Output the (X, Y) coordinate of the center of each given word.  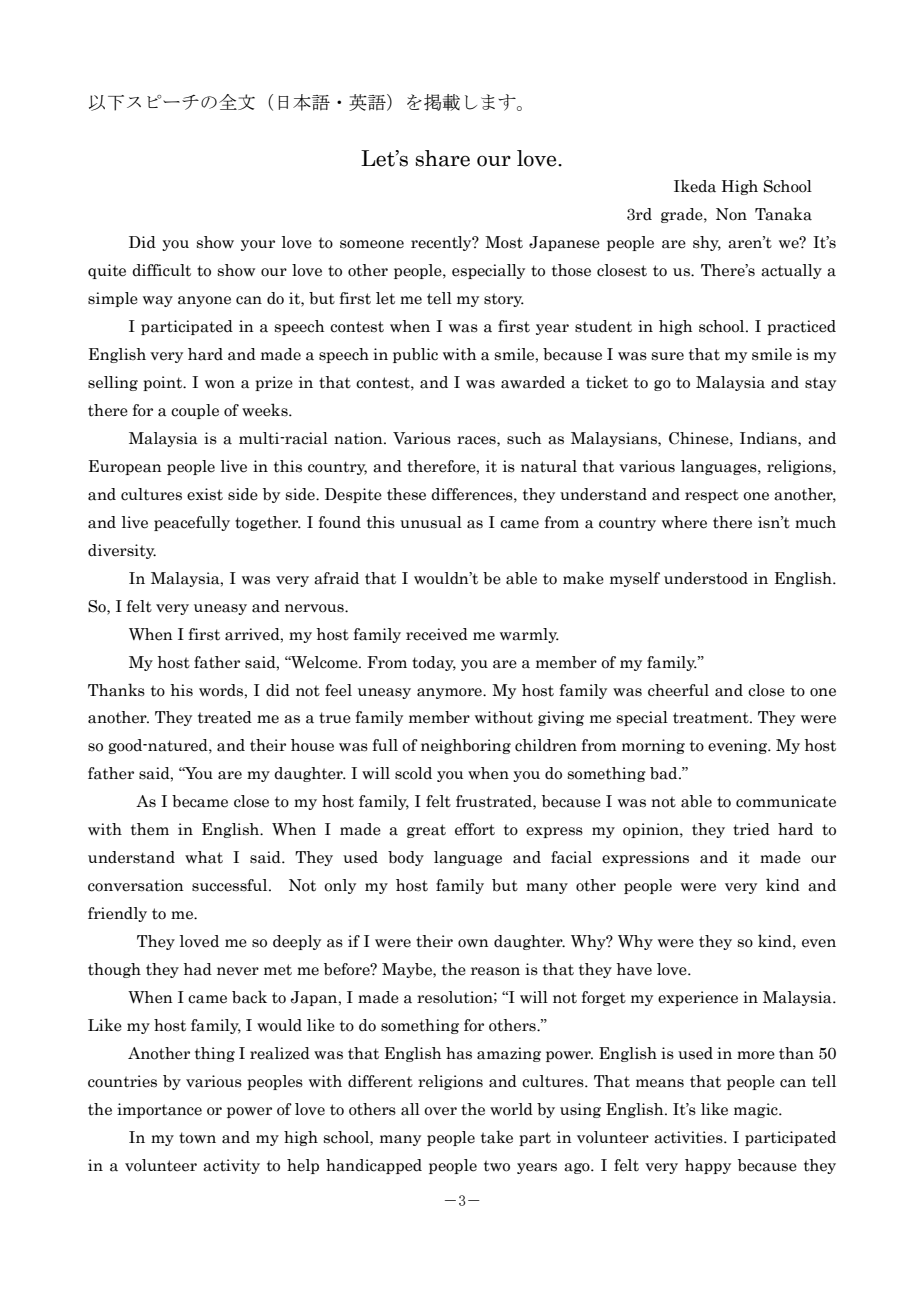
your (258, 245)
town (197, 1138)
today (434, 663)
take (497, 1137)
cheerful (678, 690)
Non (731, 214)
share (442, 158)
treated (225, 717)
